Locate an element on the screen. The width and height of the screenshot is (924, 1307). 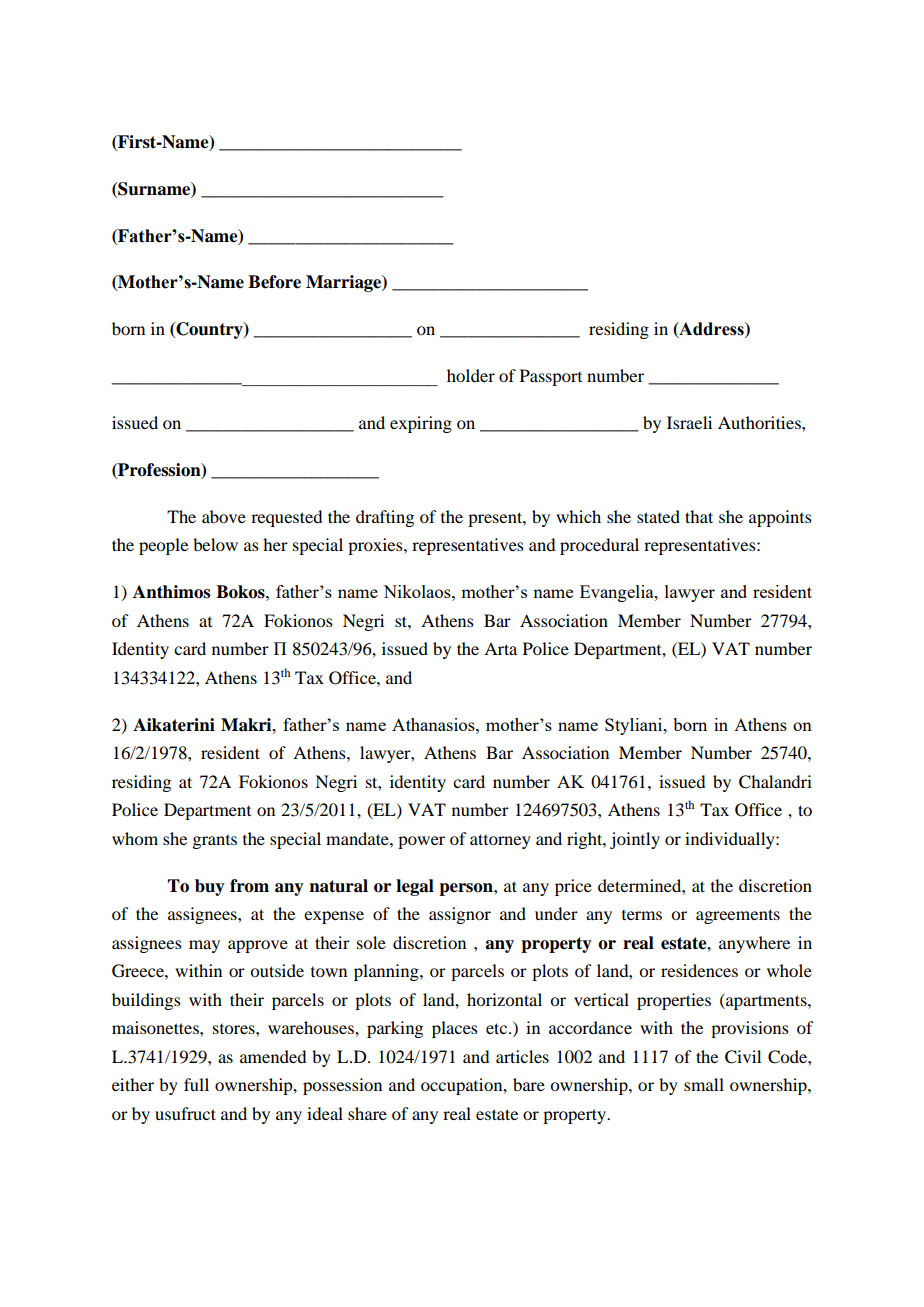
grants is located at coordinates (214, 842).
